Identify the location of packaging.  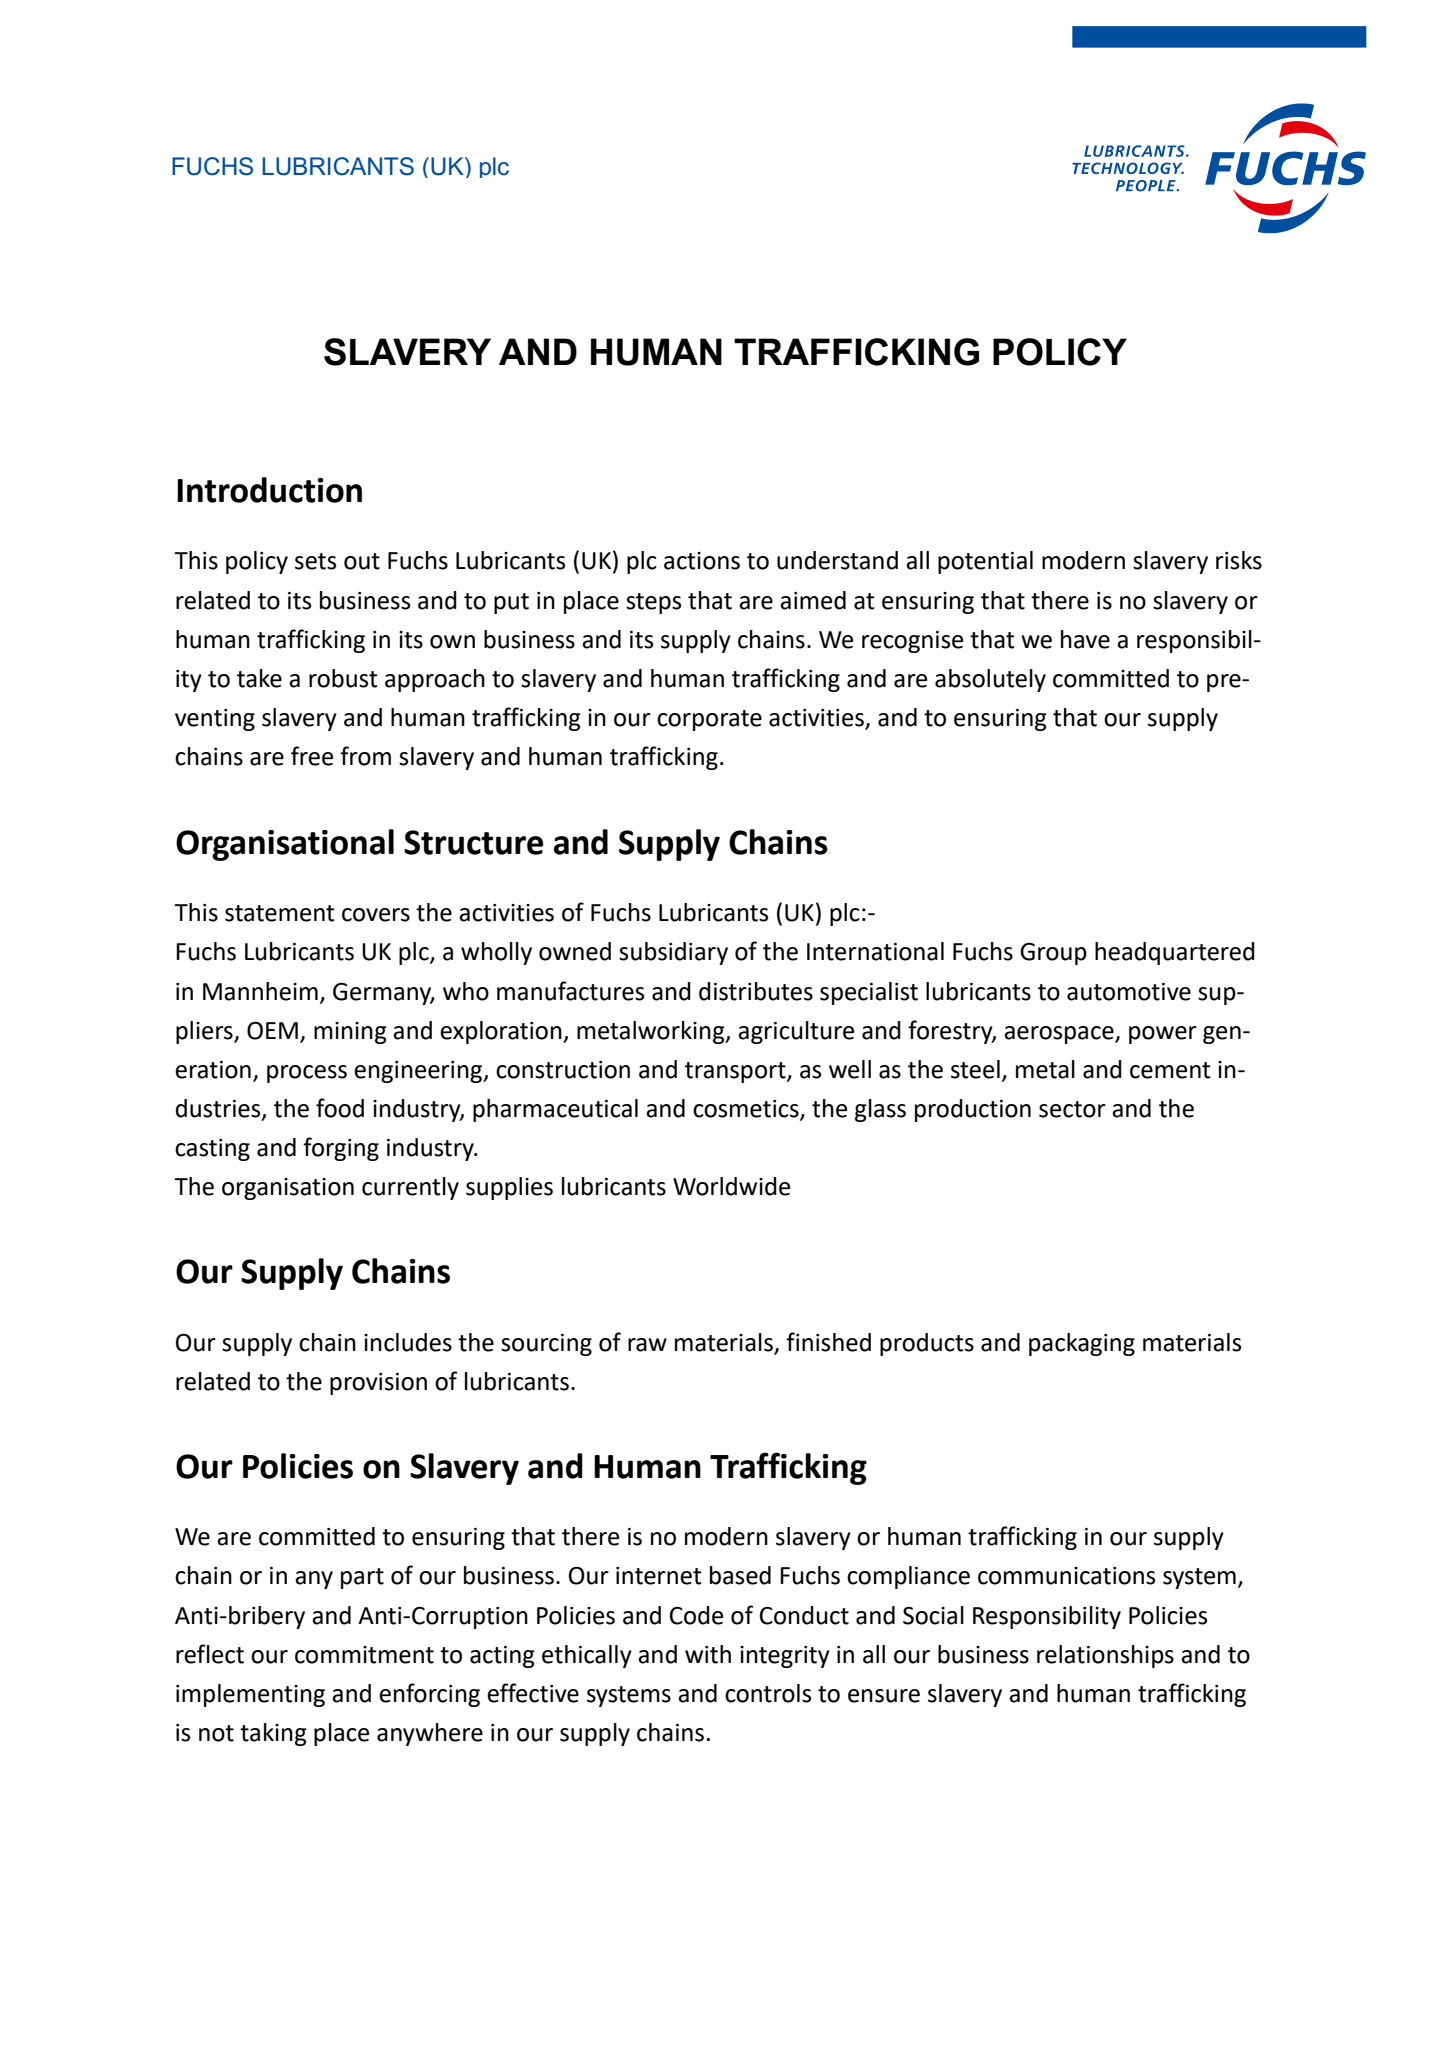
(1082, 1344).
